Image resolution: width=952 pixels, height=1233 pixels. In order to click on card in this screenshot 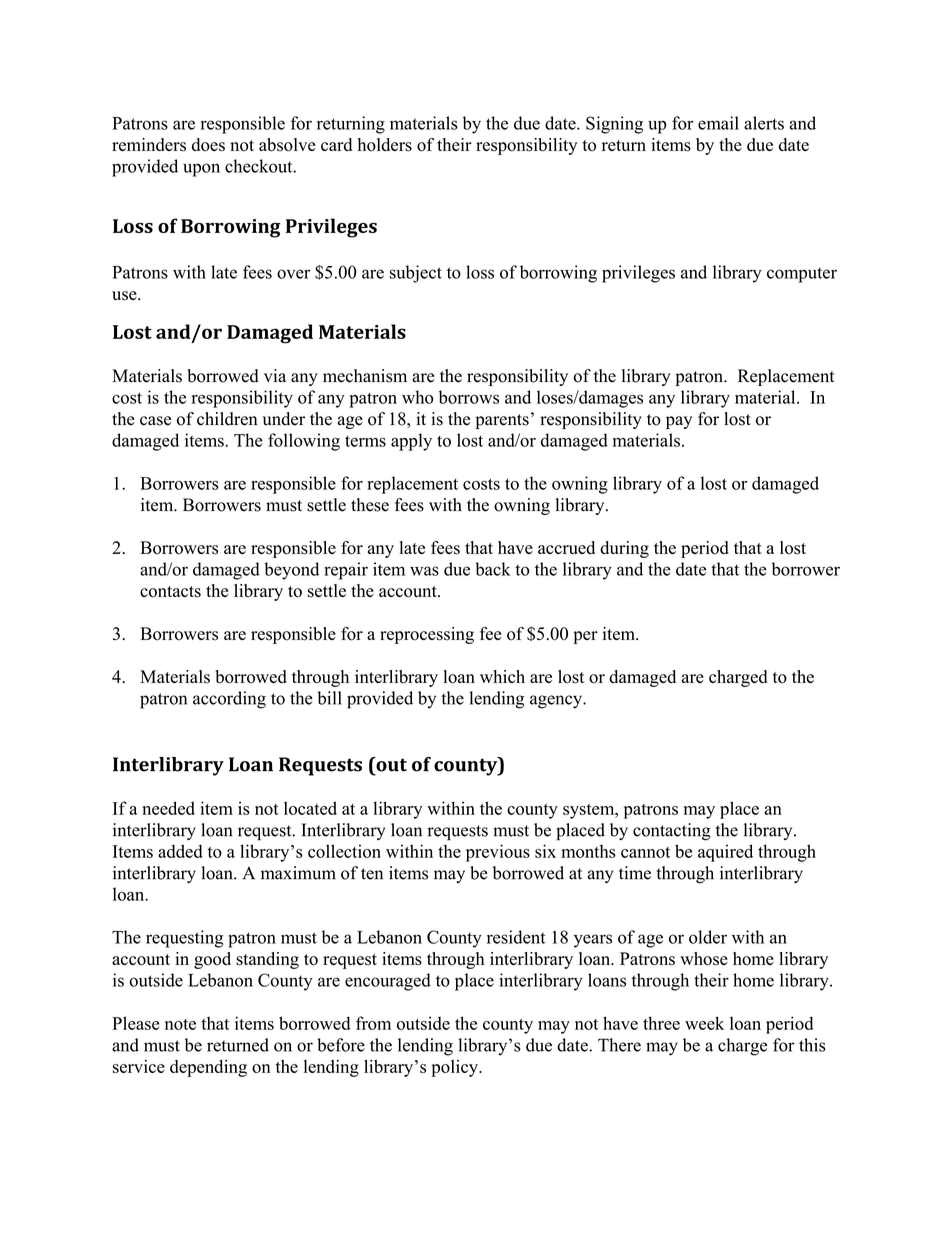, I will do `click(336, 144)`.
